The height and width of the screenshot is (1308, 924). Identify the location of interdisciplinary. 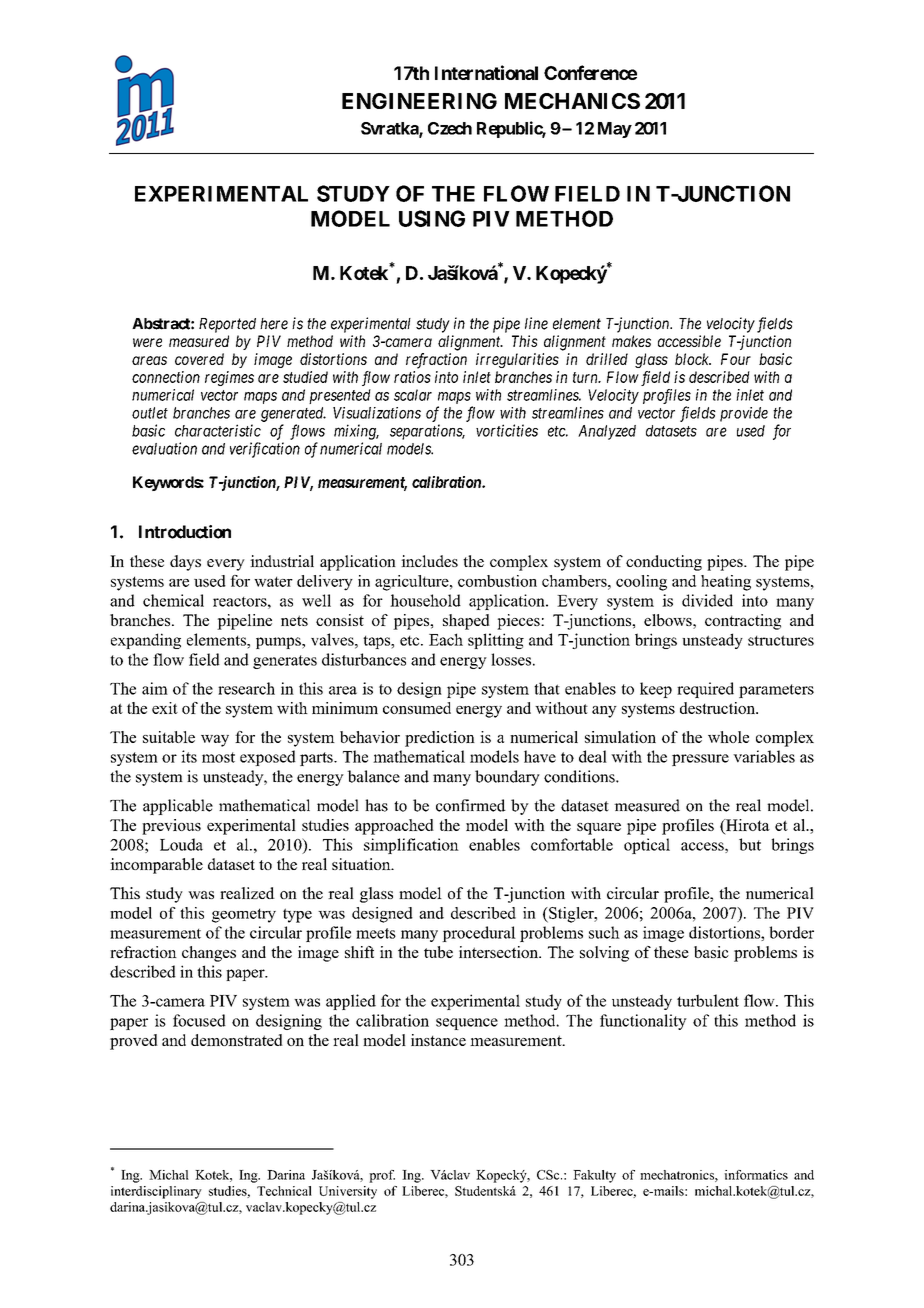
(156, 1192).
